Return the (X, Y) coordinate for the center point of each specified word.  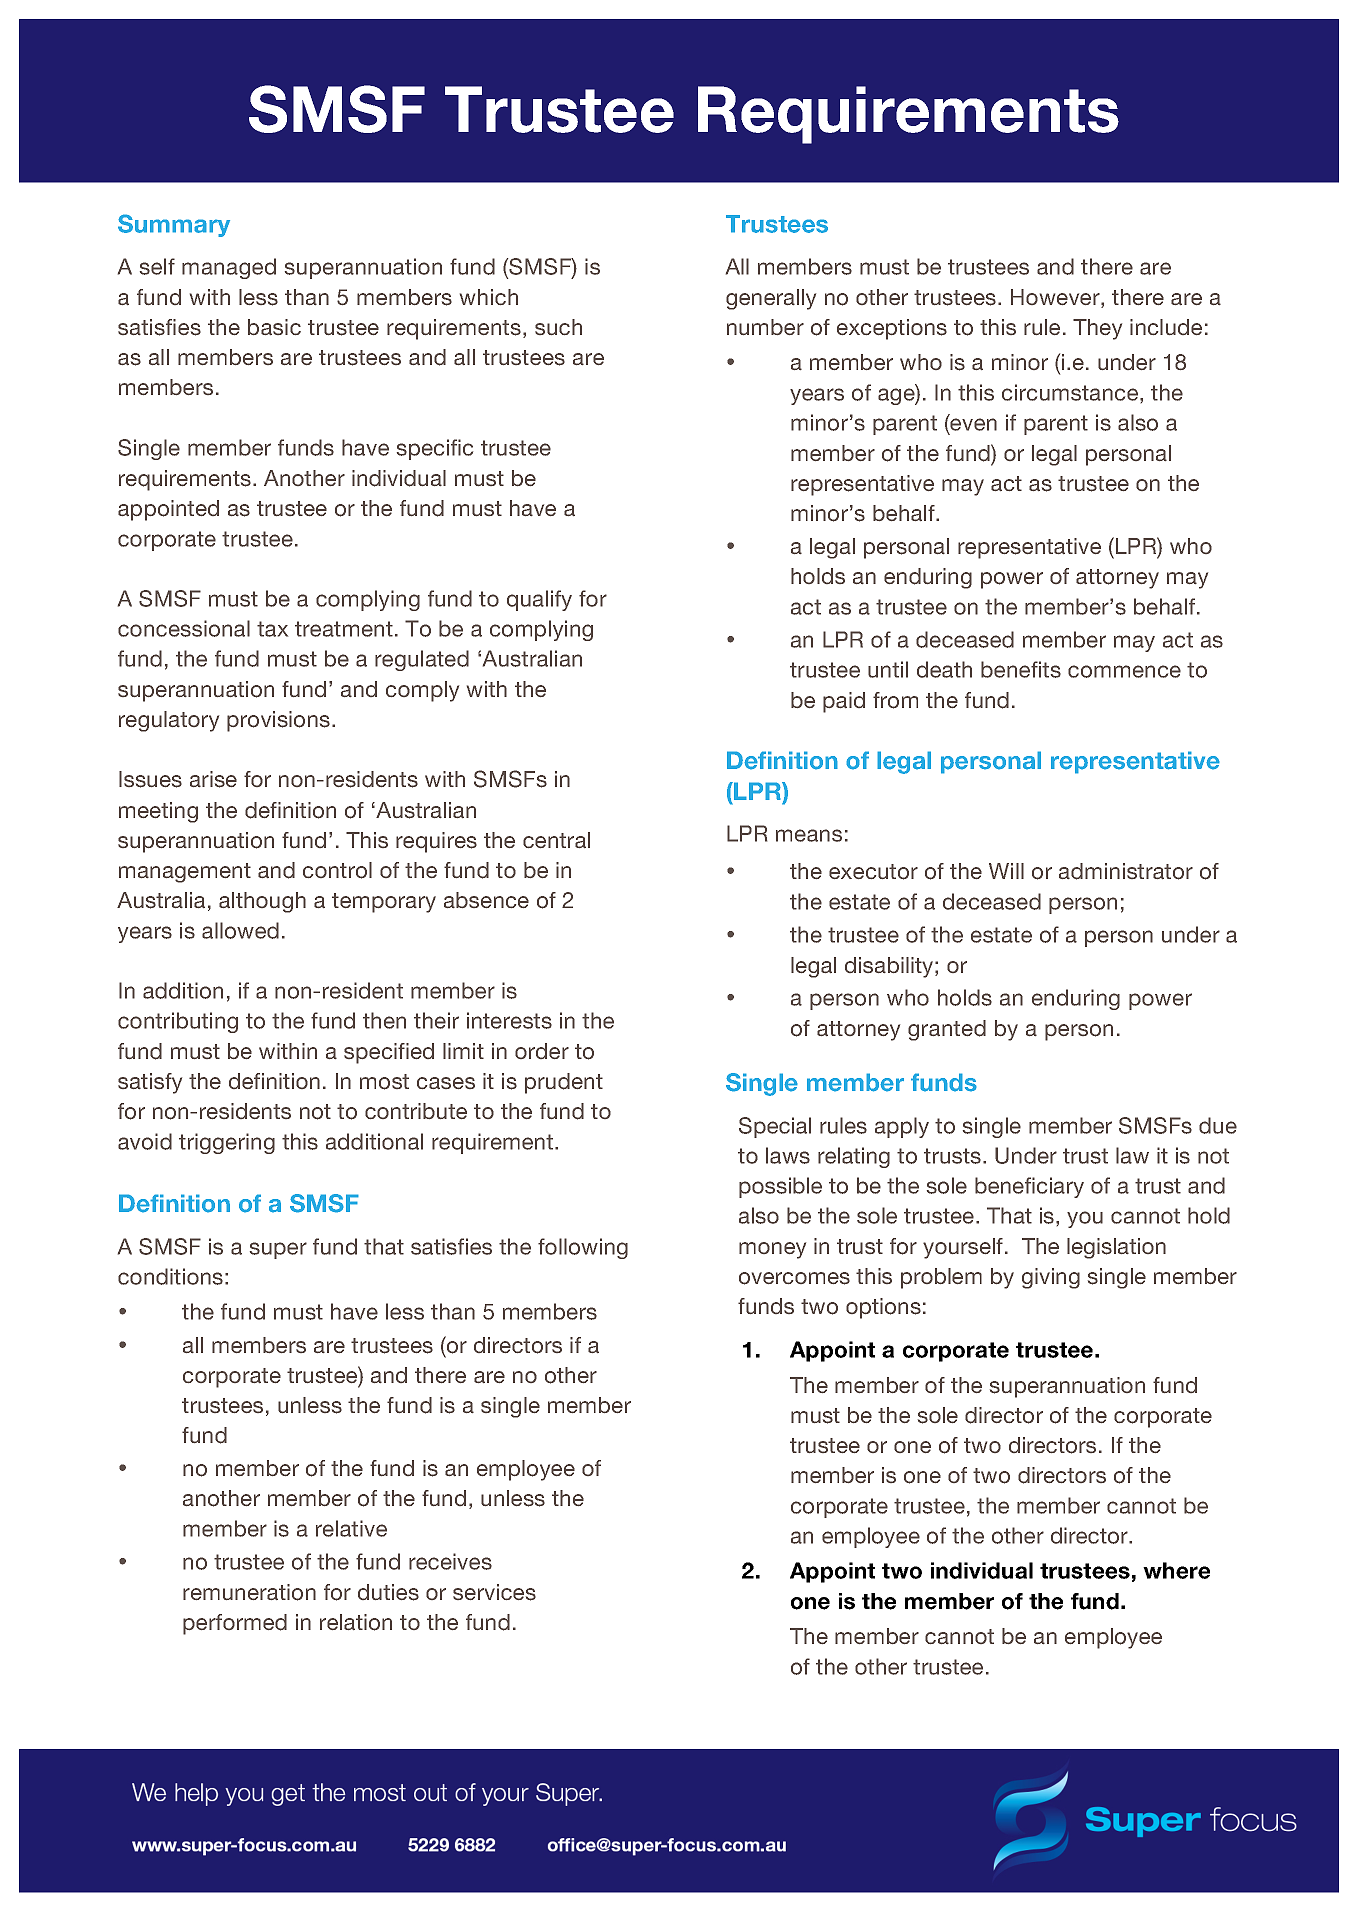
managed (229, 268)
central (556, 840)
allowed (240, 930)
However (1056, 298)
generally (771, 299)
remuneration (249, 1592)
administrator (1126, 871)
